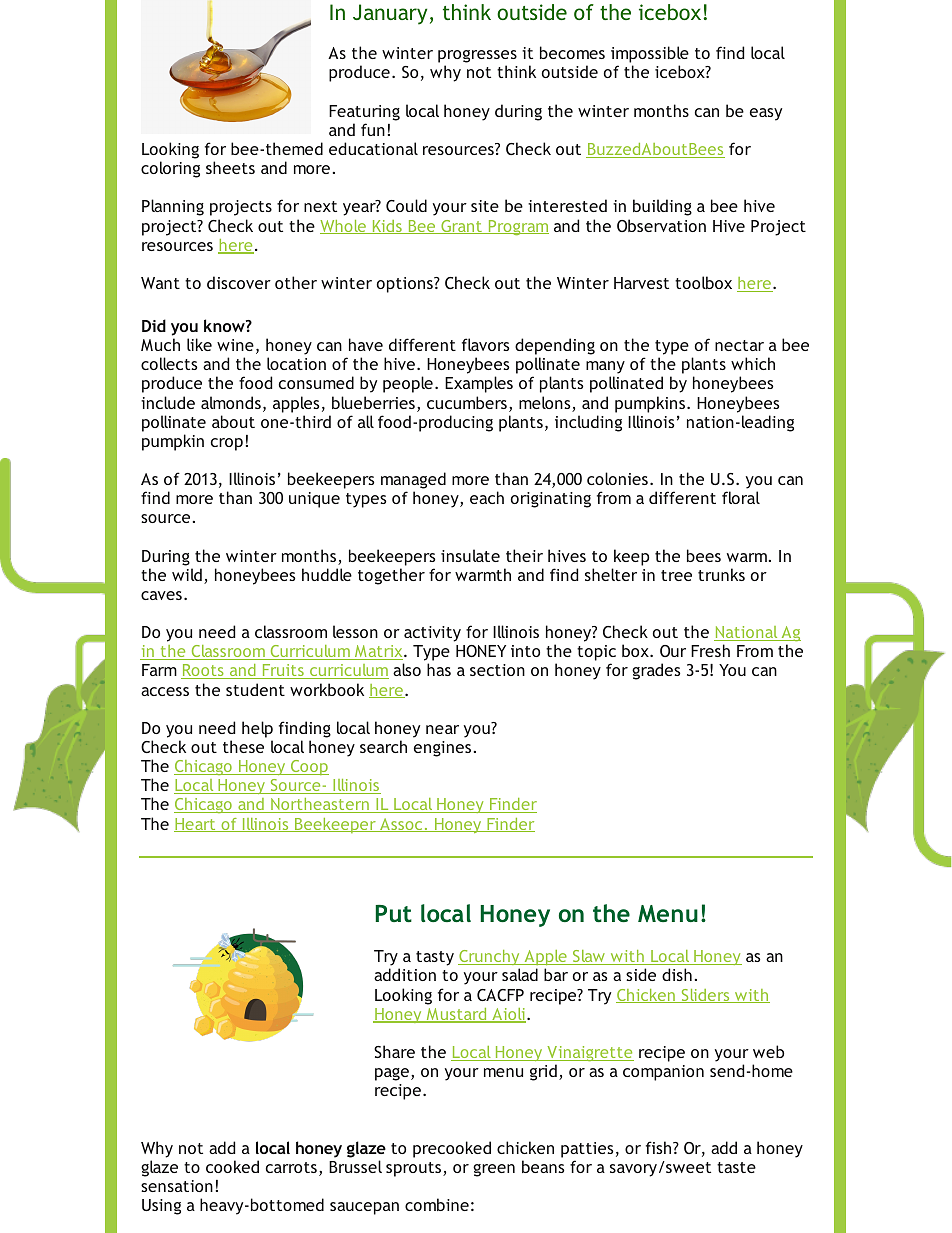 The width and height of the document is (952, 1233). Describe the element at coordinates (177, 1186) in the document. I see `sensation` at that location.
